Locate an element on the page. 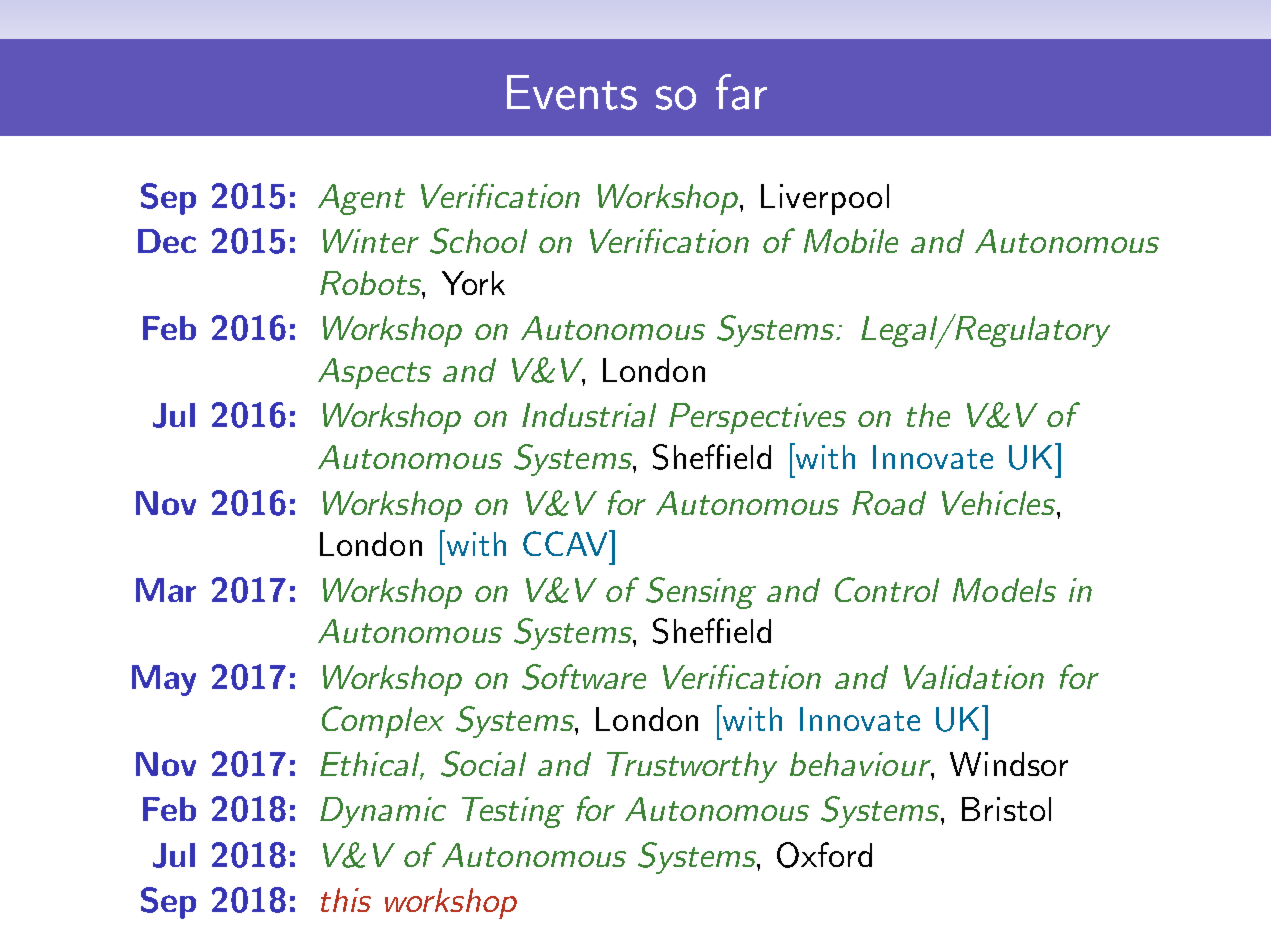 Image resolution: width=1271 pixels, height=952 pixels. this is located at coordinates (346, 900).
